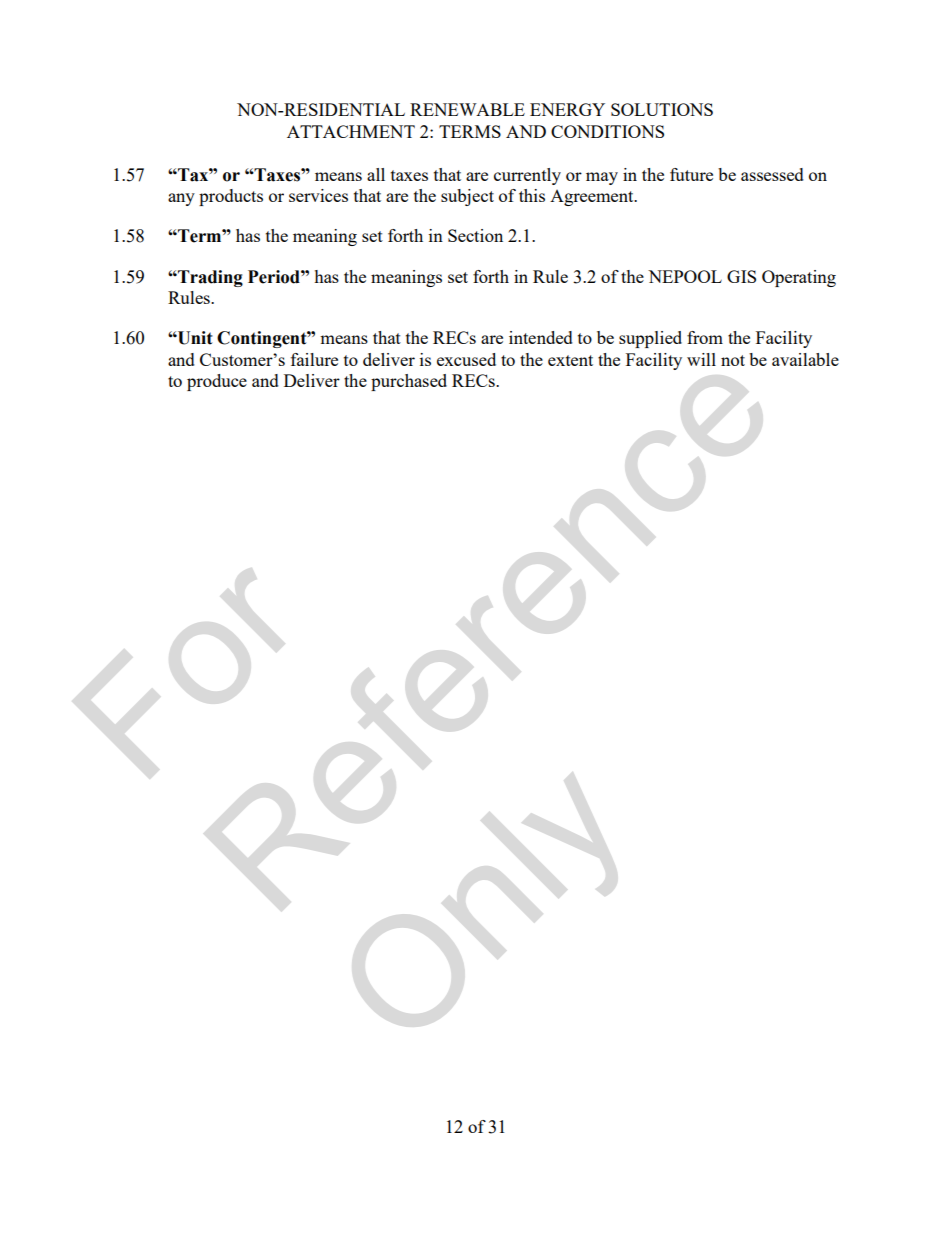  I want to click on Section, so click(475, 235).
